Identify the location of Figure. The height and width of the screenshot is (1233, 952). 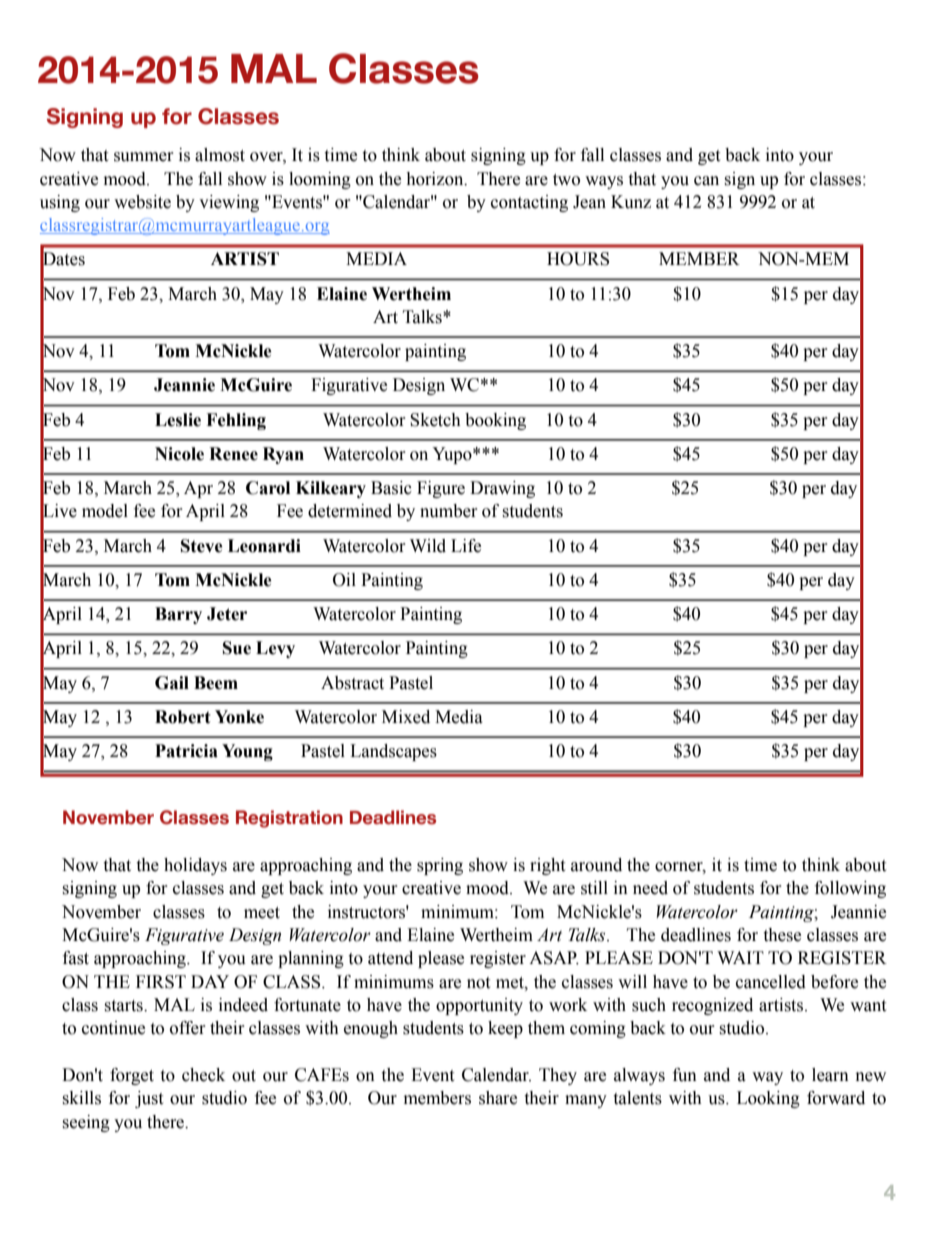
(441, 489).
